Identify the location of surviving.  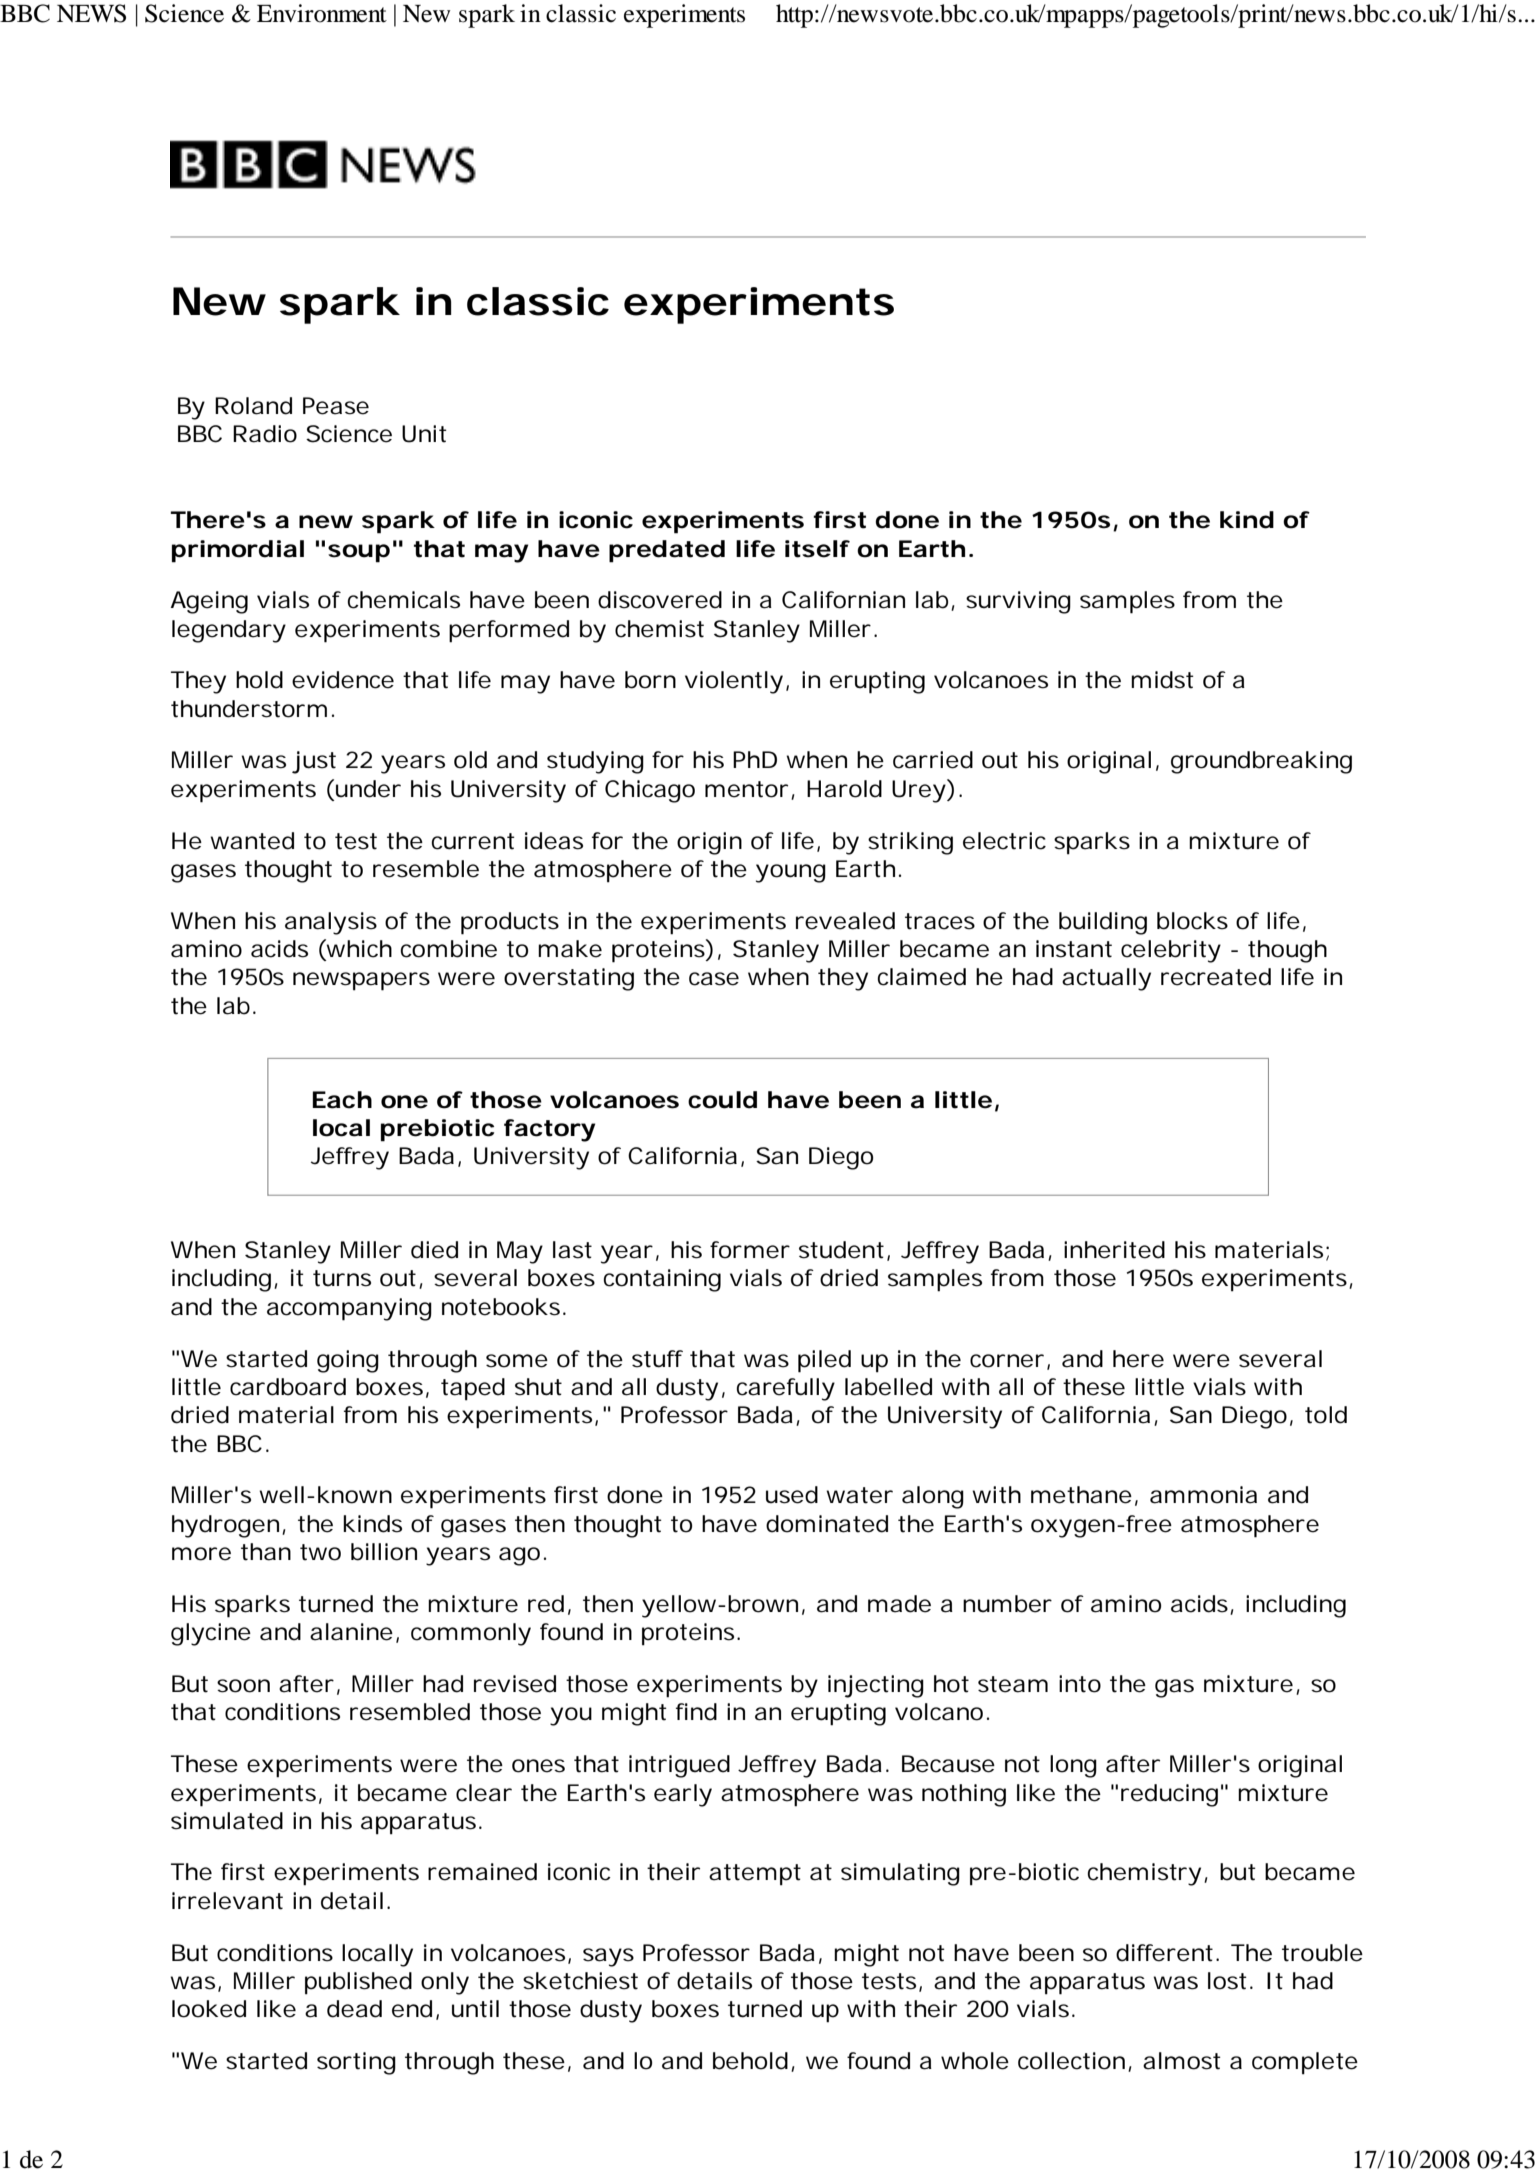
(1018, 602).
